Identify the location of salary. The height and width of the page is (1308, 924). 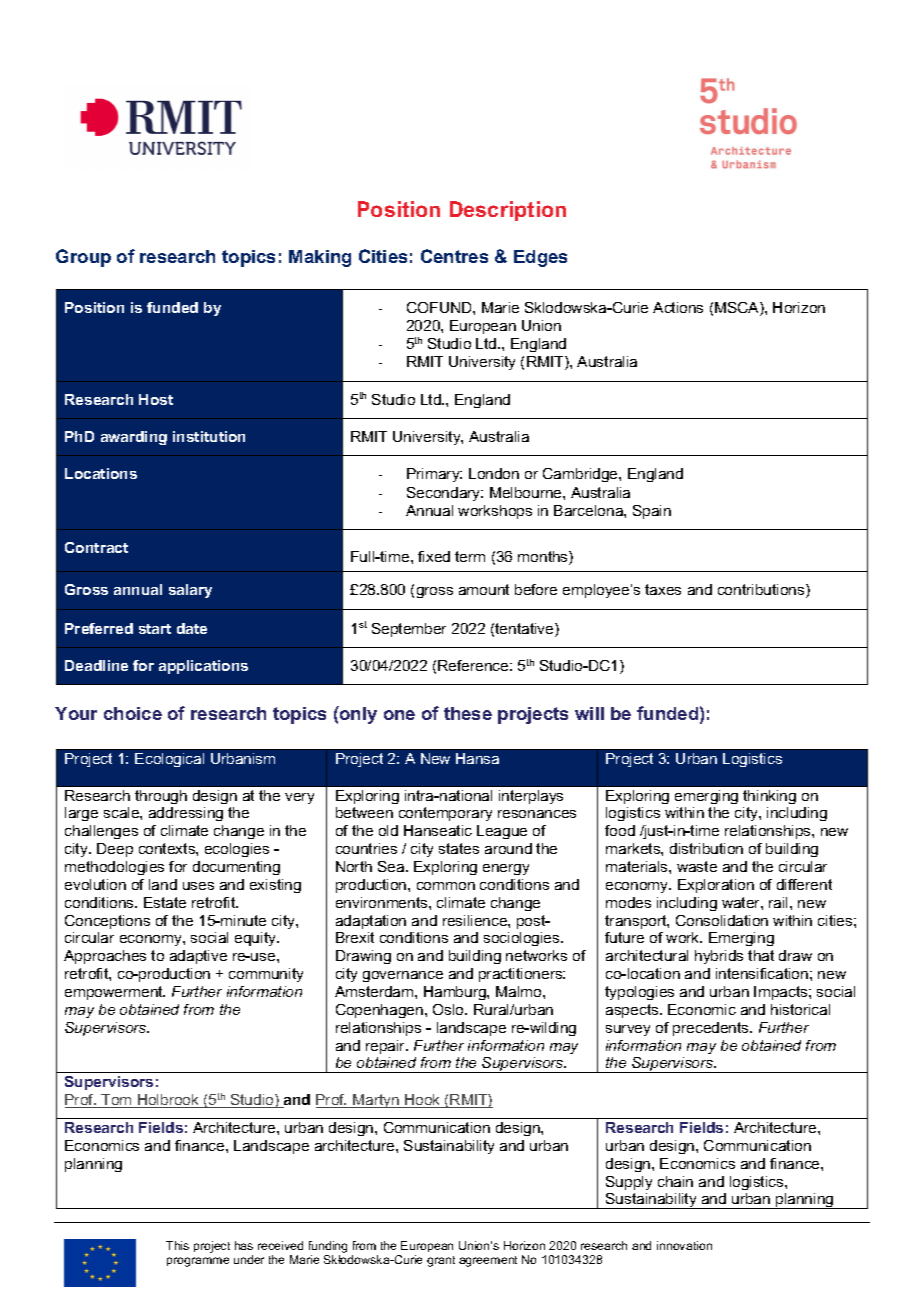
(190, 591).
